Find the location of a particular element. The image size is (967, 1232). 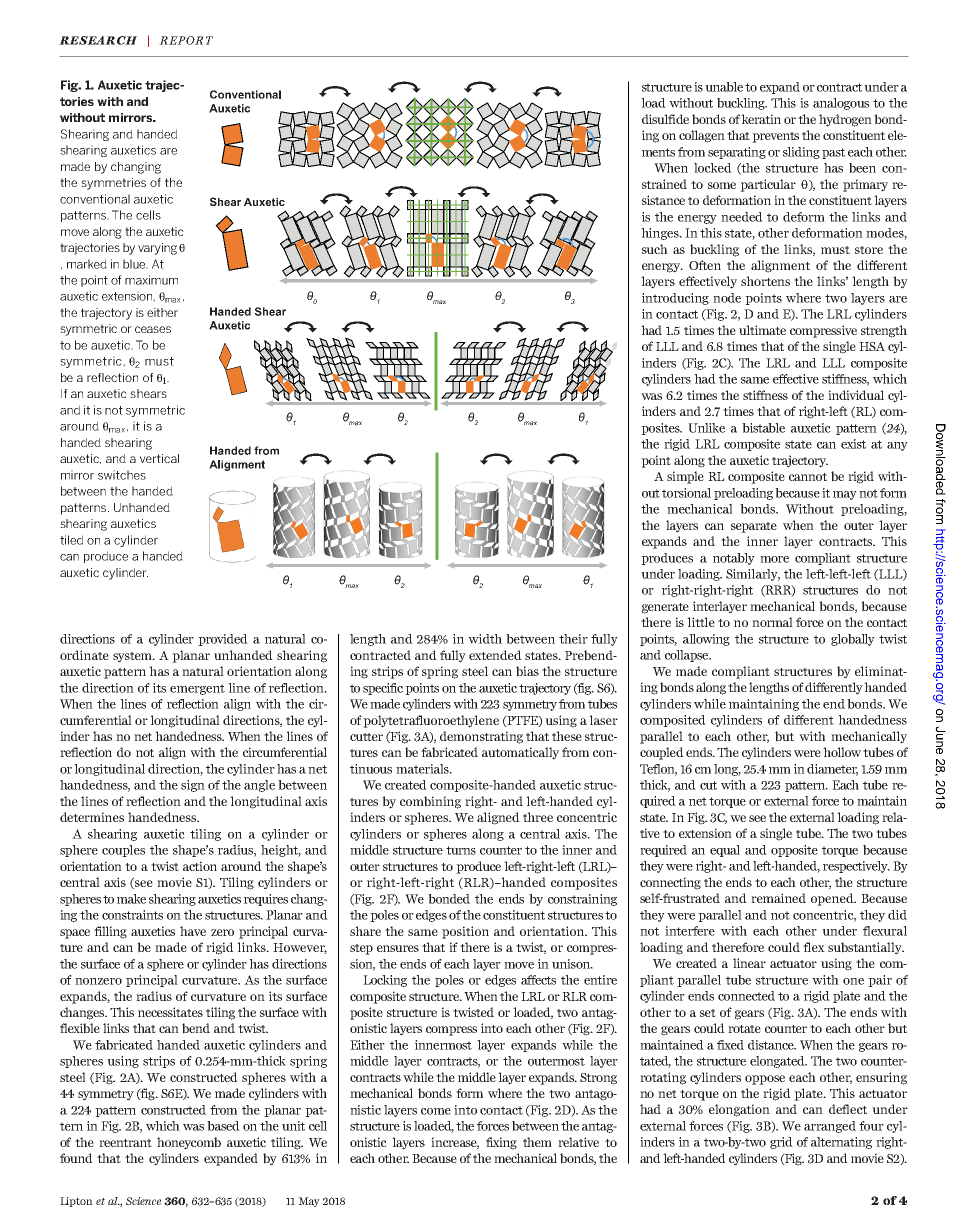

disulfide is located at coordinates (665, 119).
